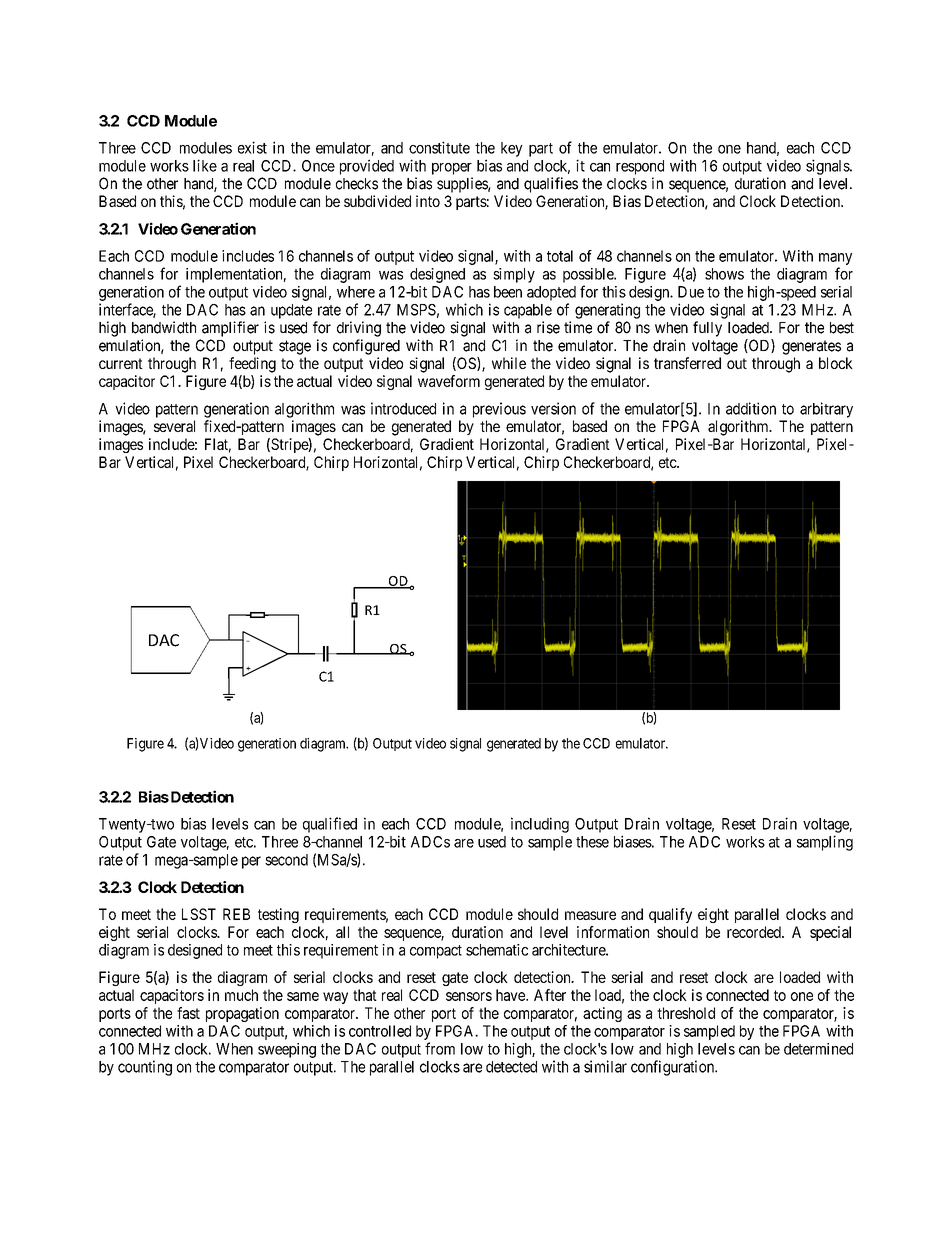 This screenshot has height=1233, width=952. Describe the element at coordinates (818, 1049) in the screenshot. I see `determined` at that location.
